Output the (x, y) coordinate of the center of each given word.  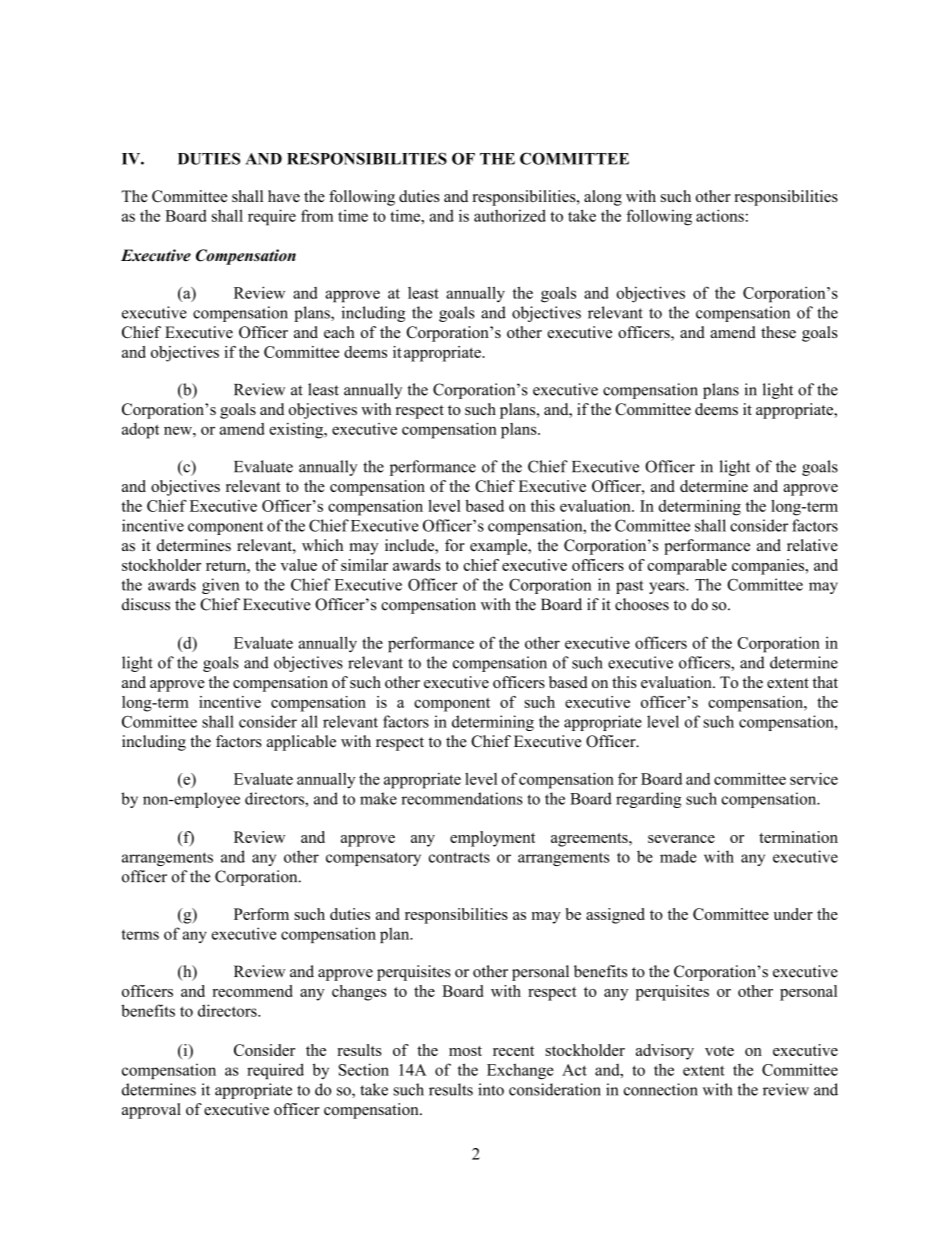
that (825, 682)
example (499, 547)
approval (151, 1111)
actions (720, 215)
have (284, 196)
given (221, 586)
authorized (510, 215)
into (491, 1089)
